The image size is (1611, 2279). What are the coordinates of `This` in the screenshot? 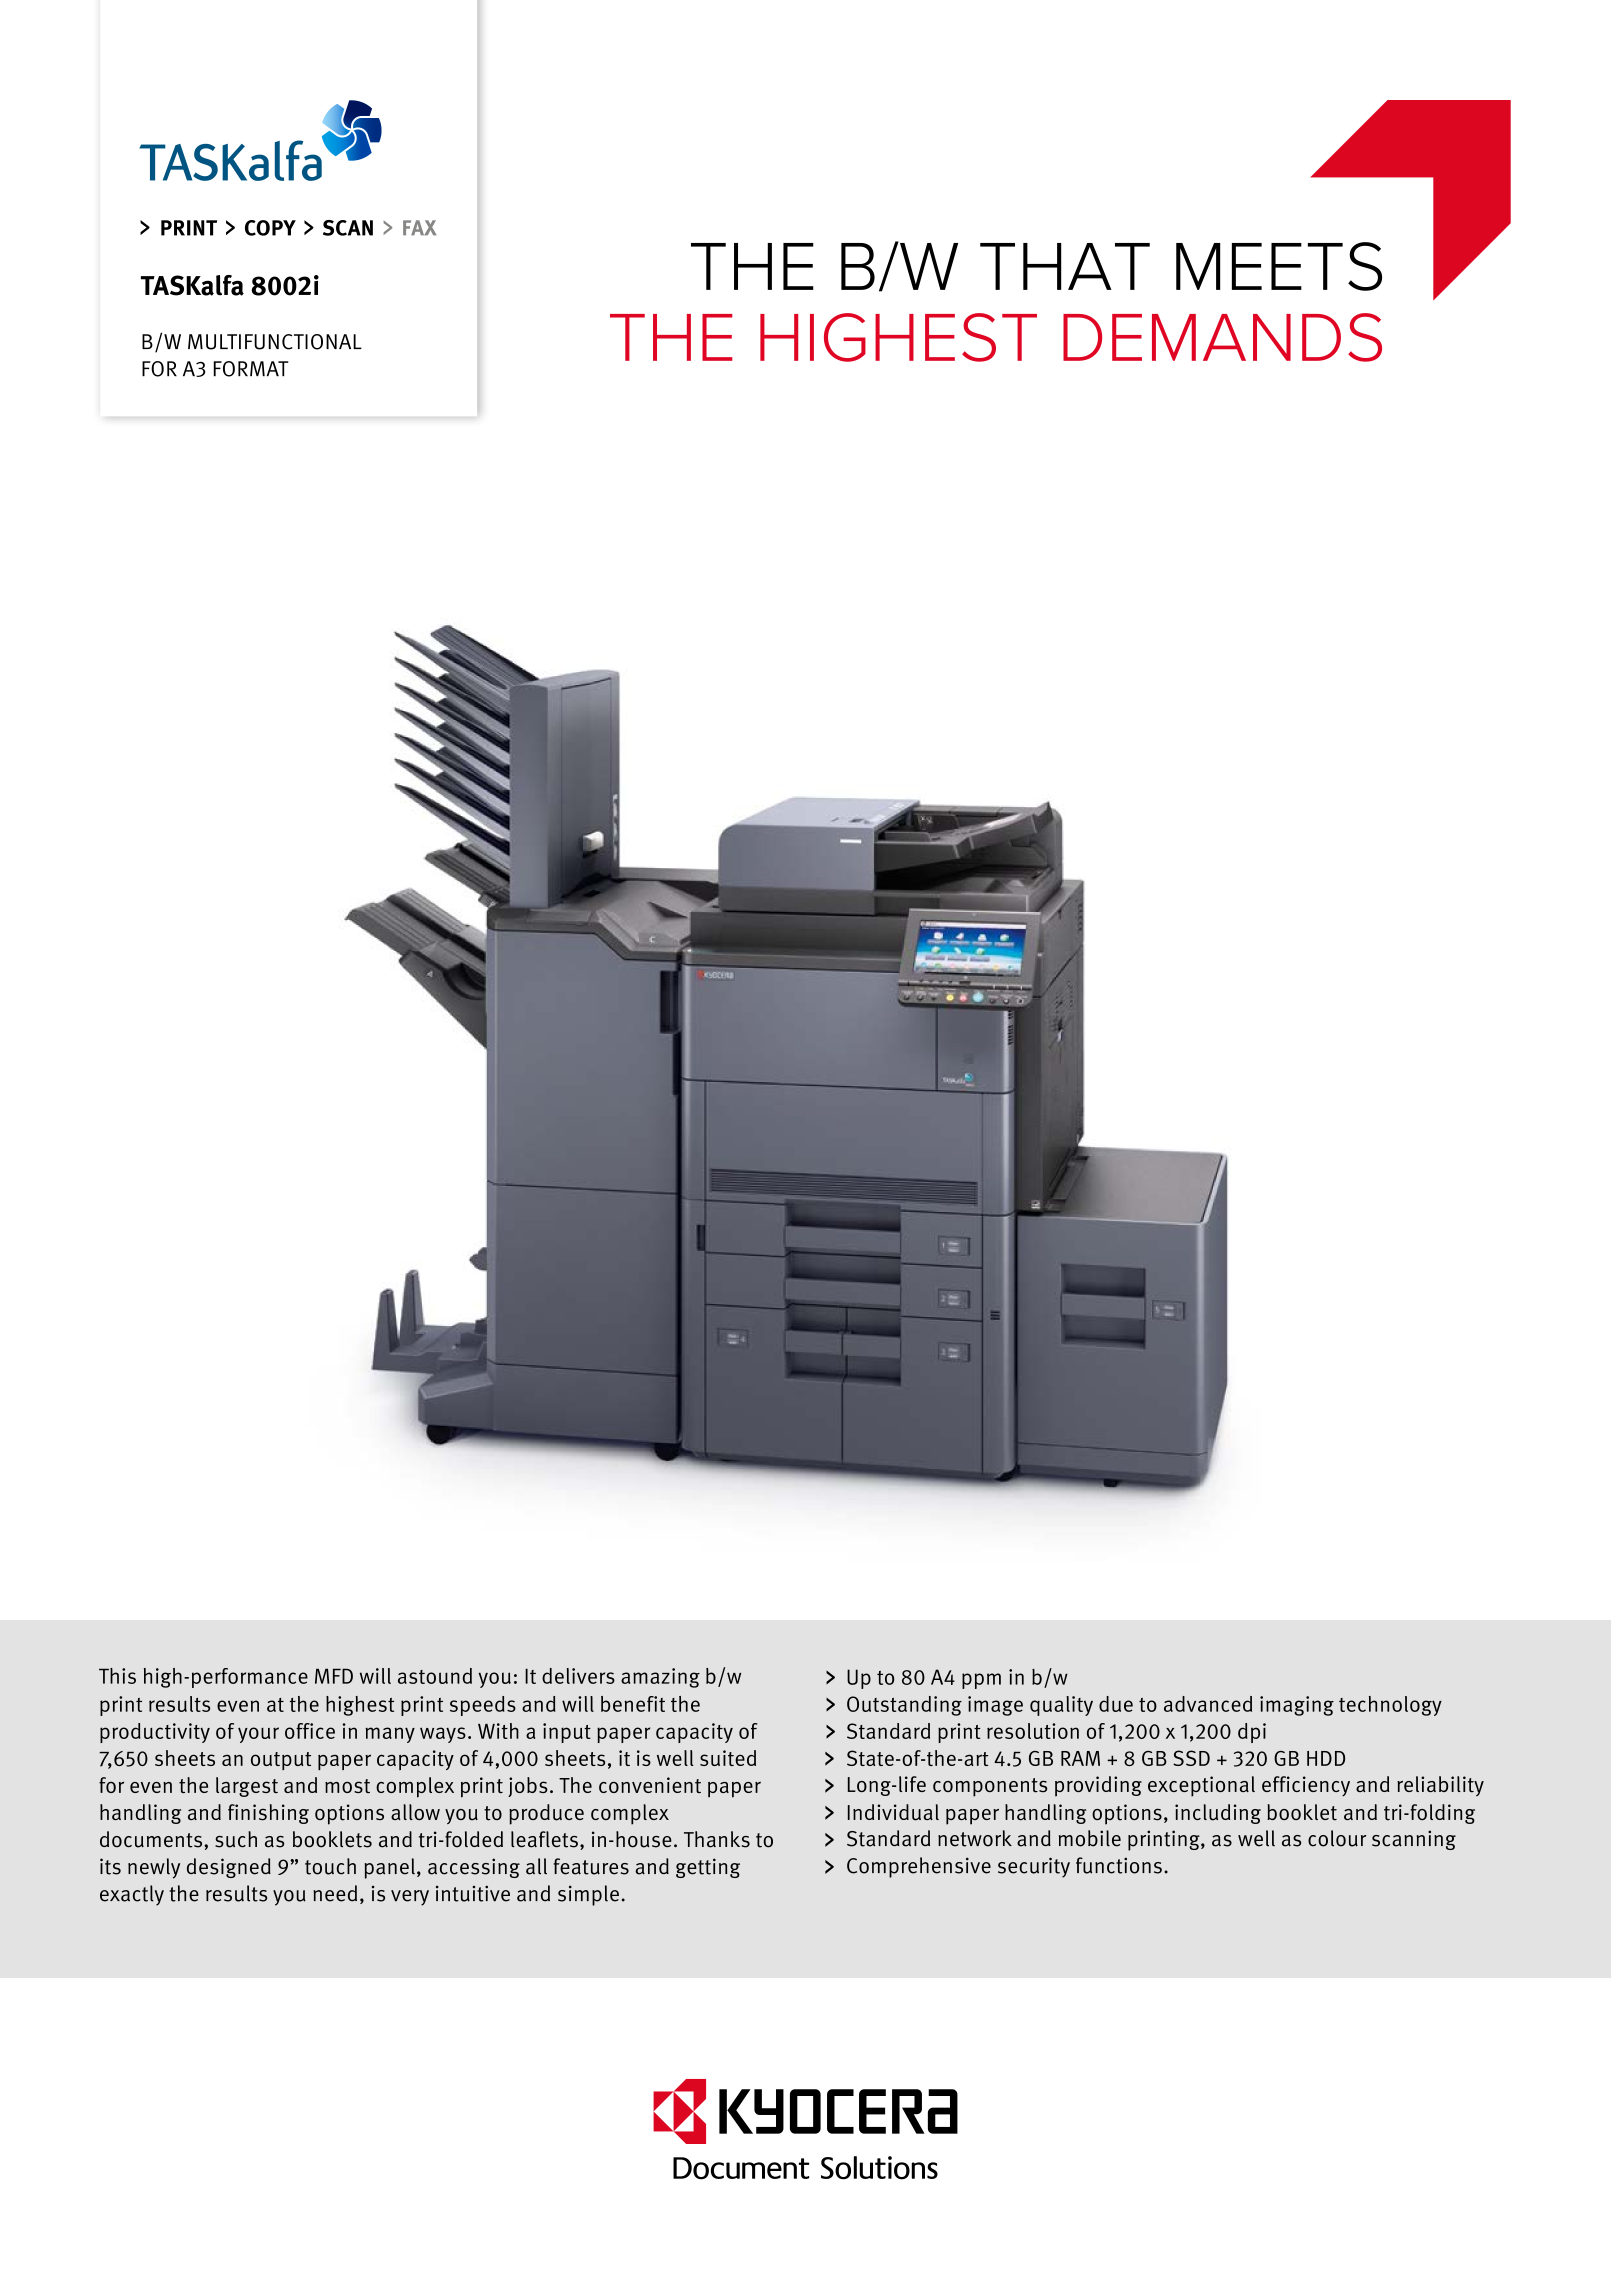 It's located at (117, 1676).
